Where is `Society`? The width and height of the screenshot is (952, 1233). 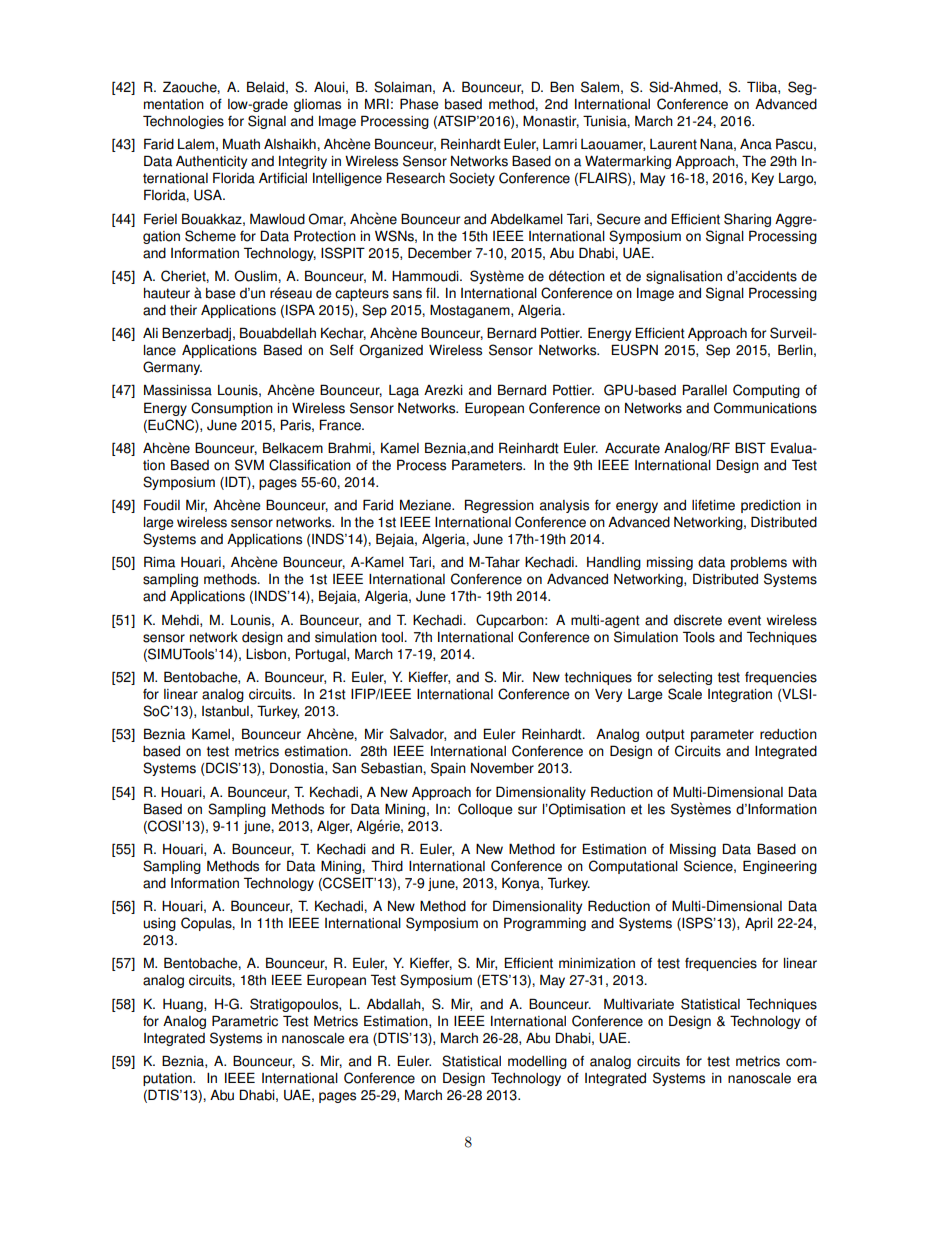 Society is located at coordinates (472, 179).
